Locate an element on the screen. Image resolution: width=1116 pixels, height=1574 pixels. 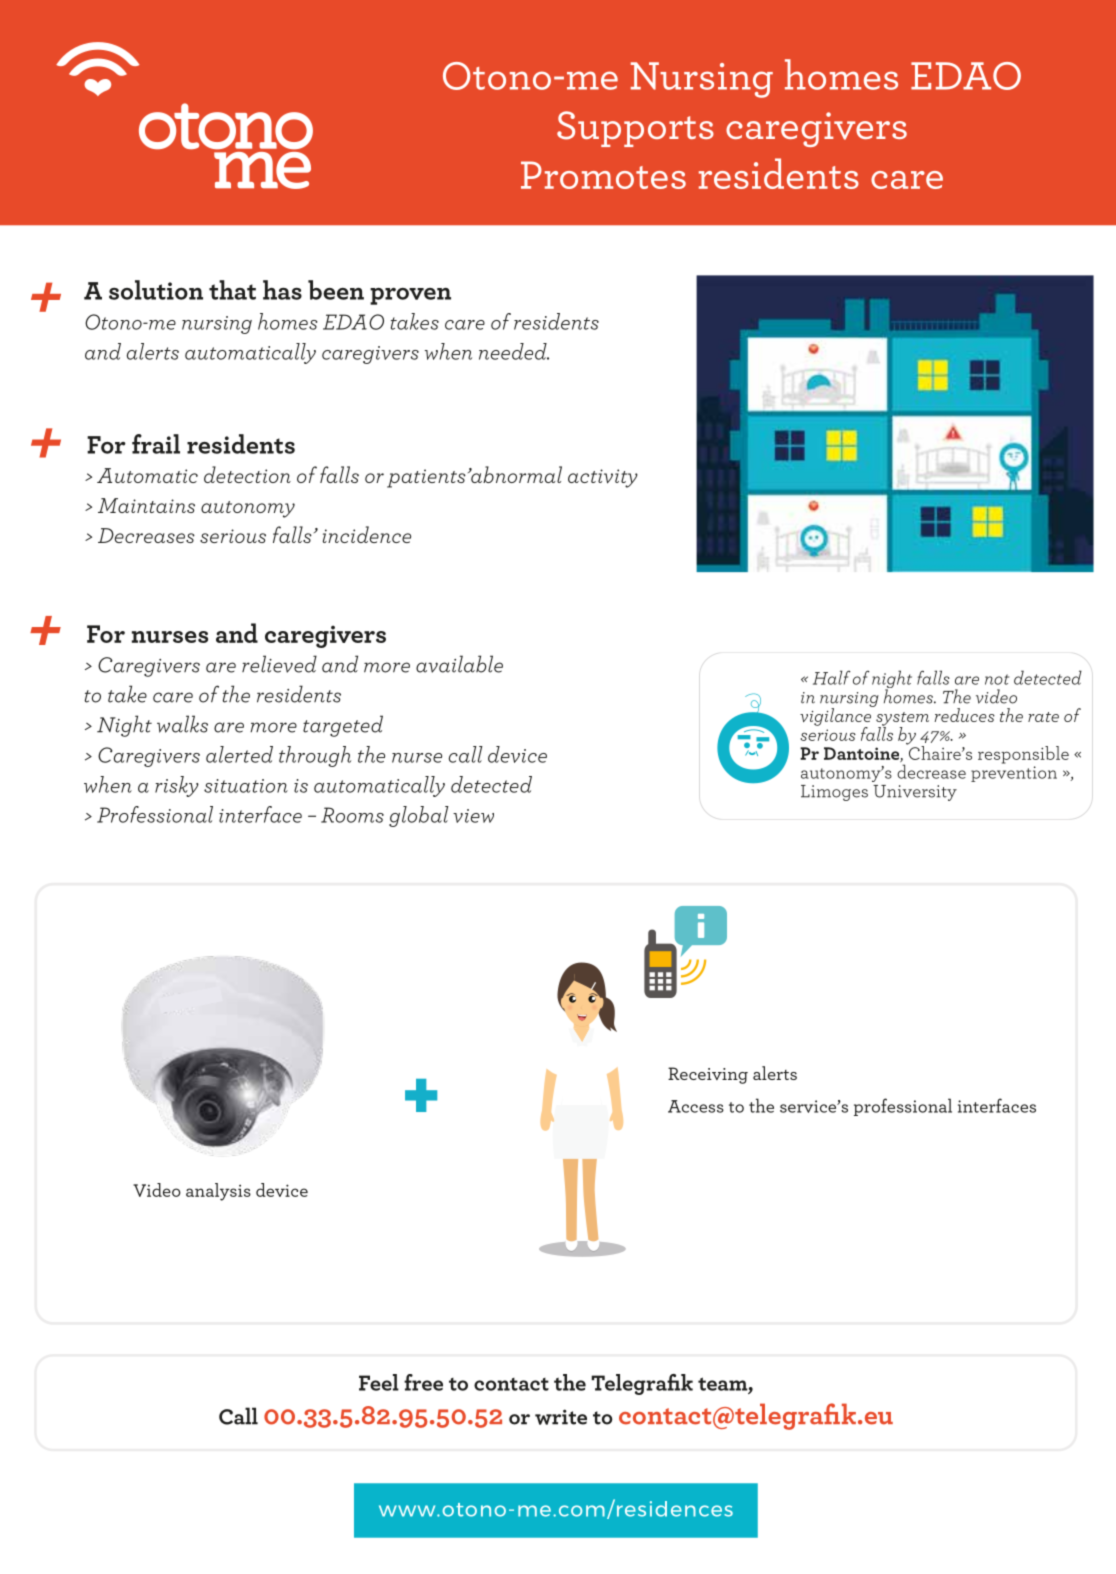
not is located at coordinates (997, 679).
